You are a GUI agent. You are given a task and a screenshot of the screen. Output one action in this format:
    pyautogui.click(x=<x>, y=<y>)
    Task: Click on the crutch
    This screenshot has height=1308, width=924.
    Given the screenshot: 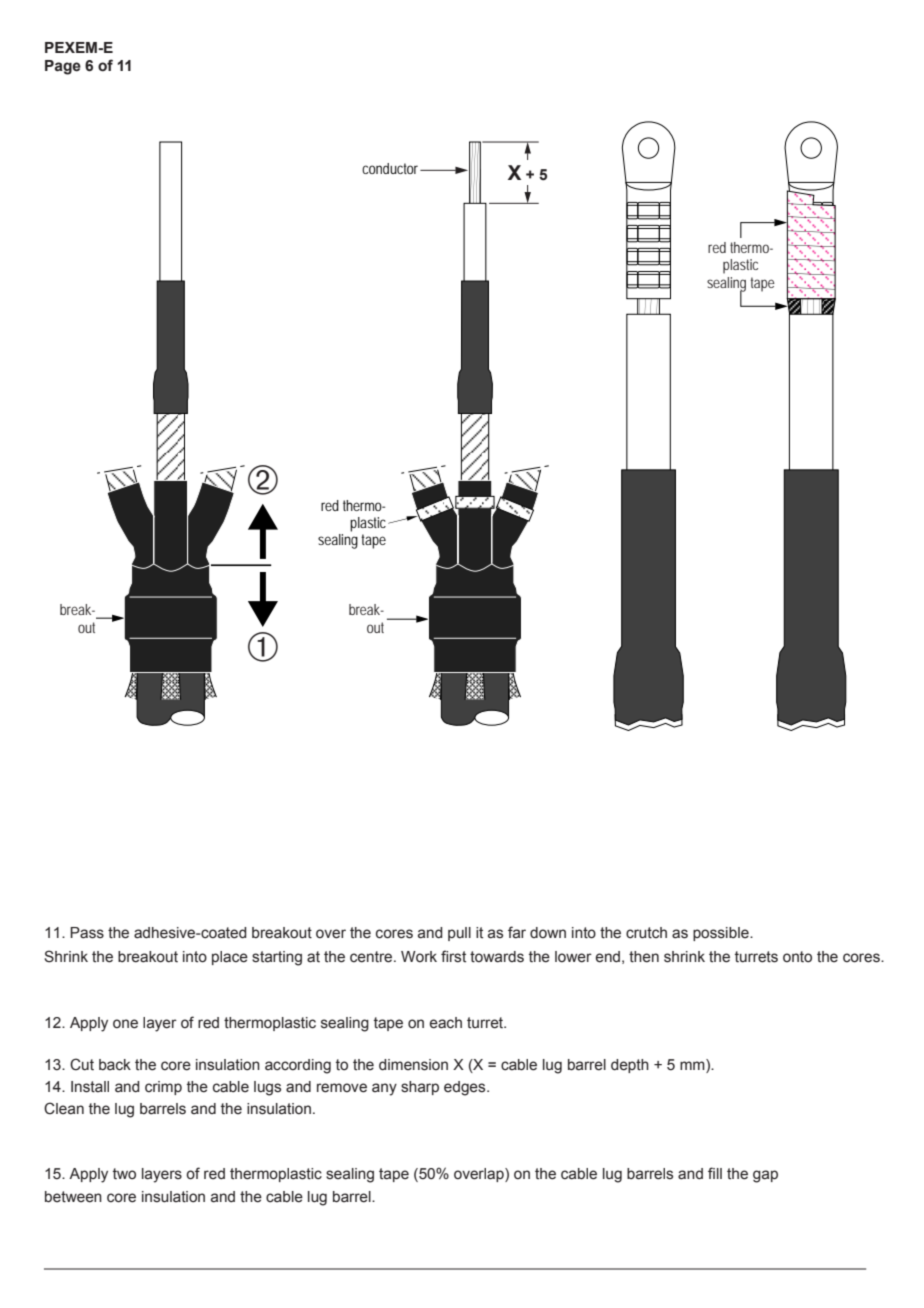 What is the action you would take?
    pyautogui.click(x=646, y=933)
